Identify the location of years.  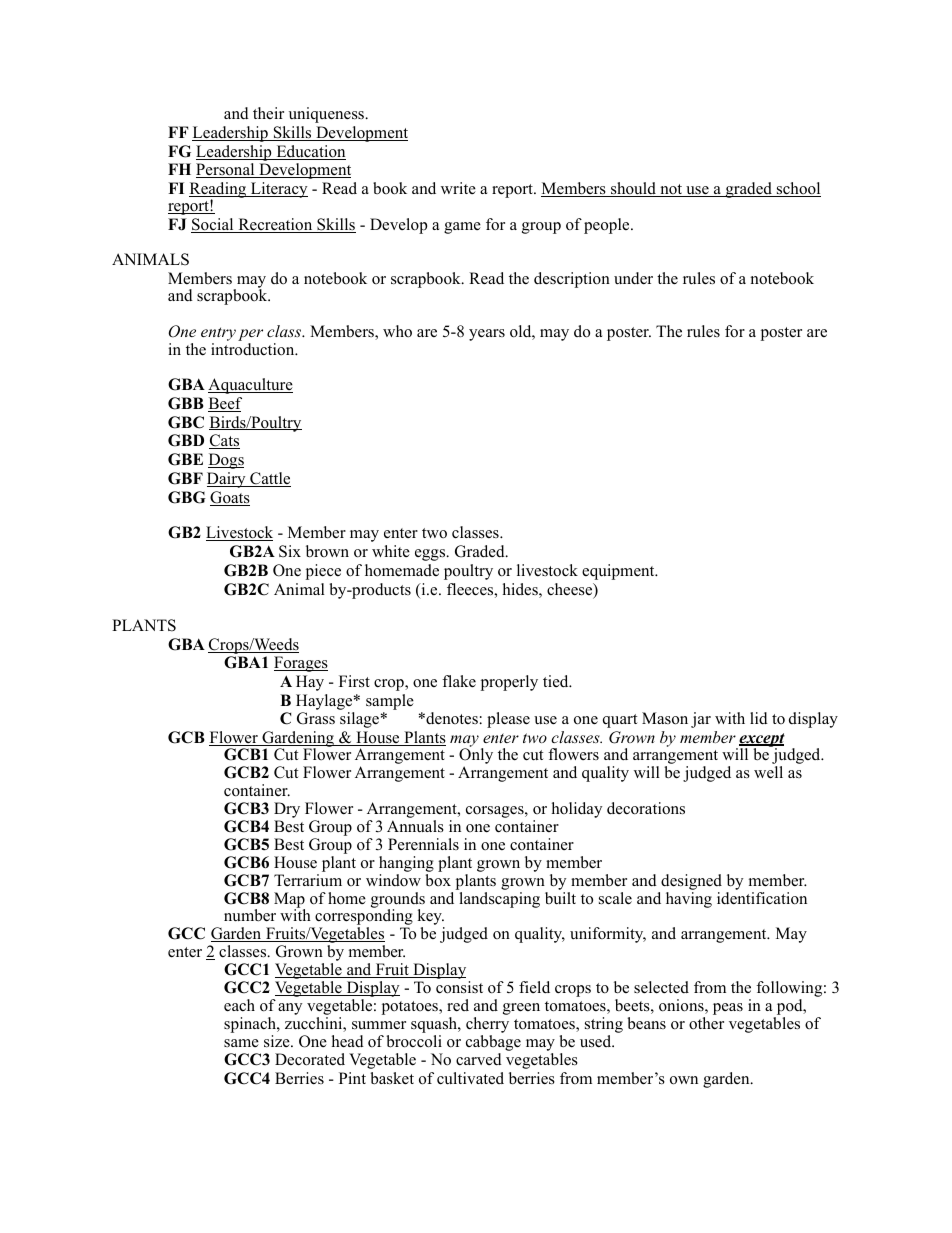
(487, 335).
